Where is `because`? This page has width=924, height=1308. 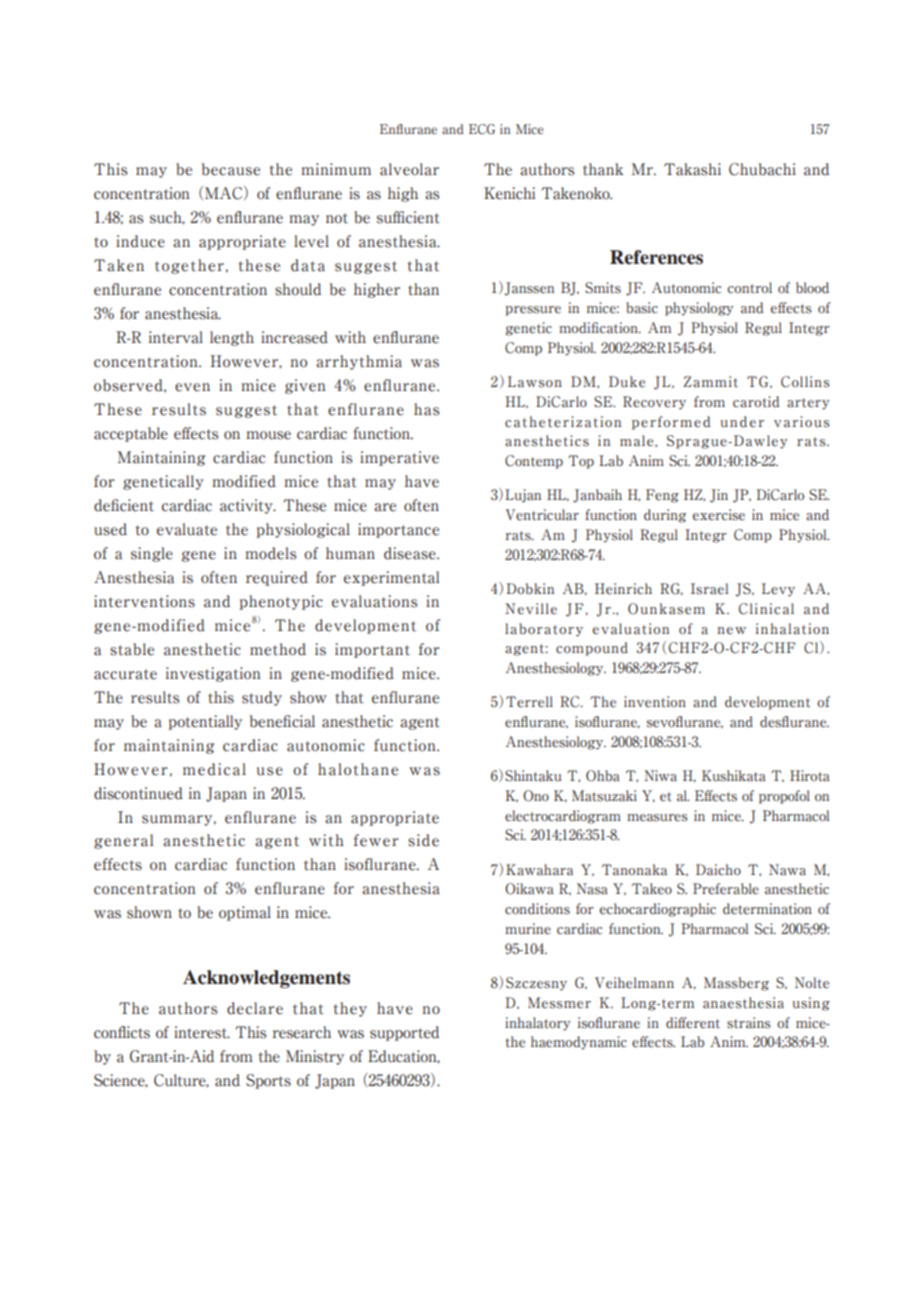 because is located at coordinates (231, 169).
